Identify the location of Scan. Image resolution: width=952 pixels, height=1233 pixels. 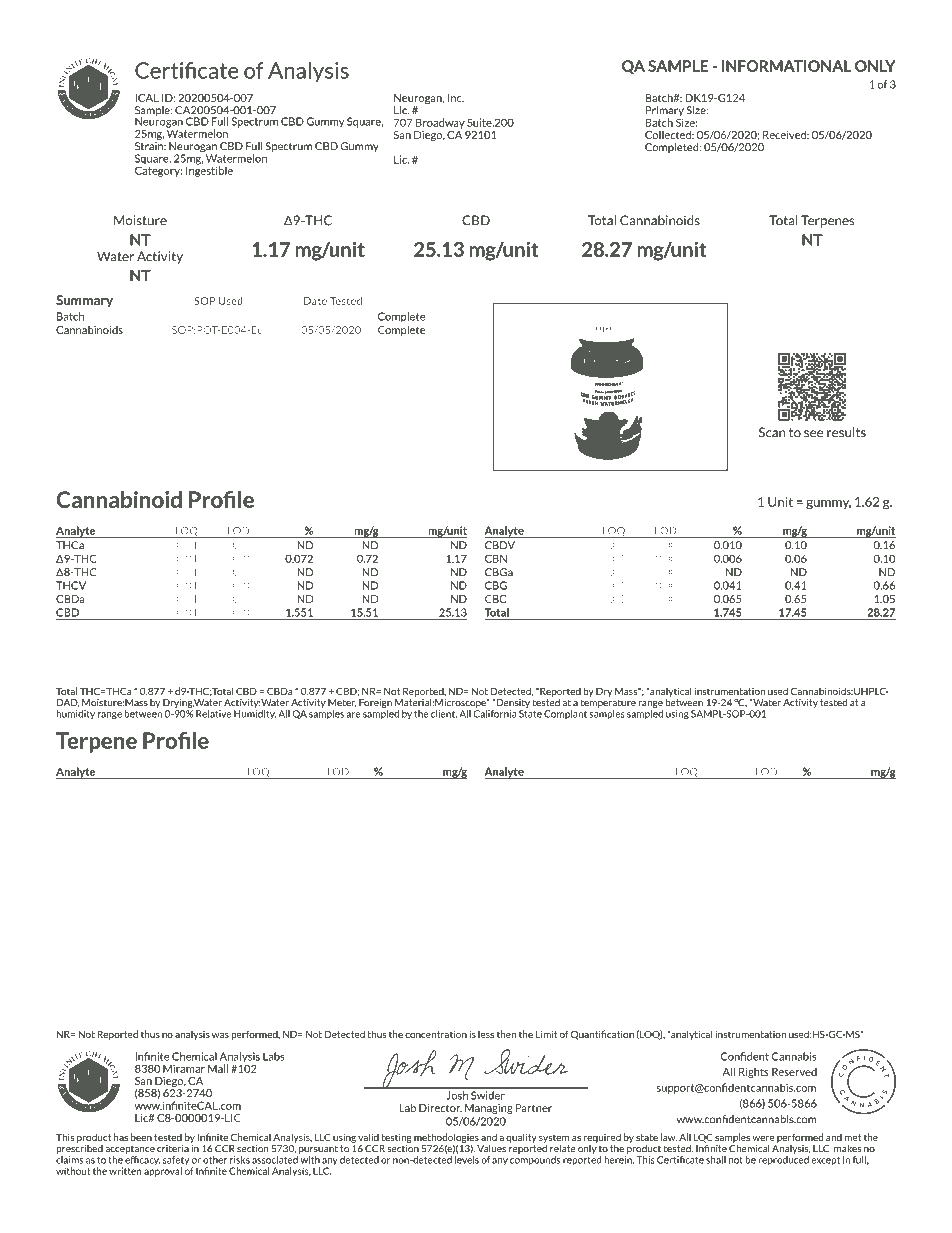
(772, 432).
